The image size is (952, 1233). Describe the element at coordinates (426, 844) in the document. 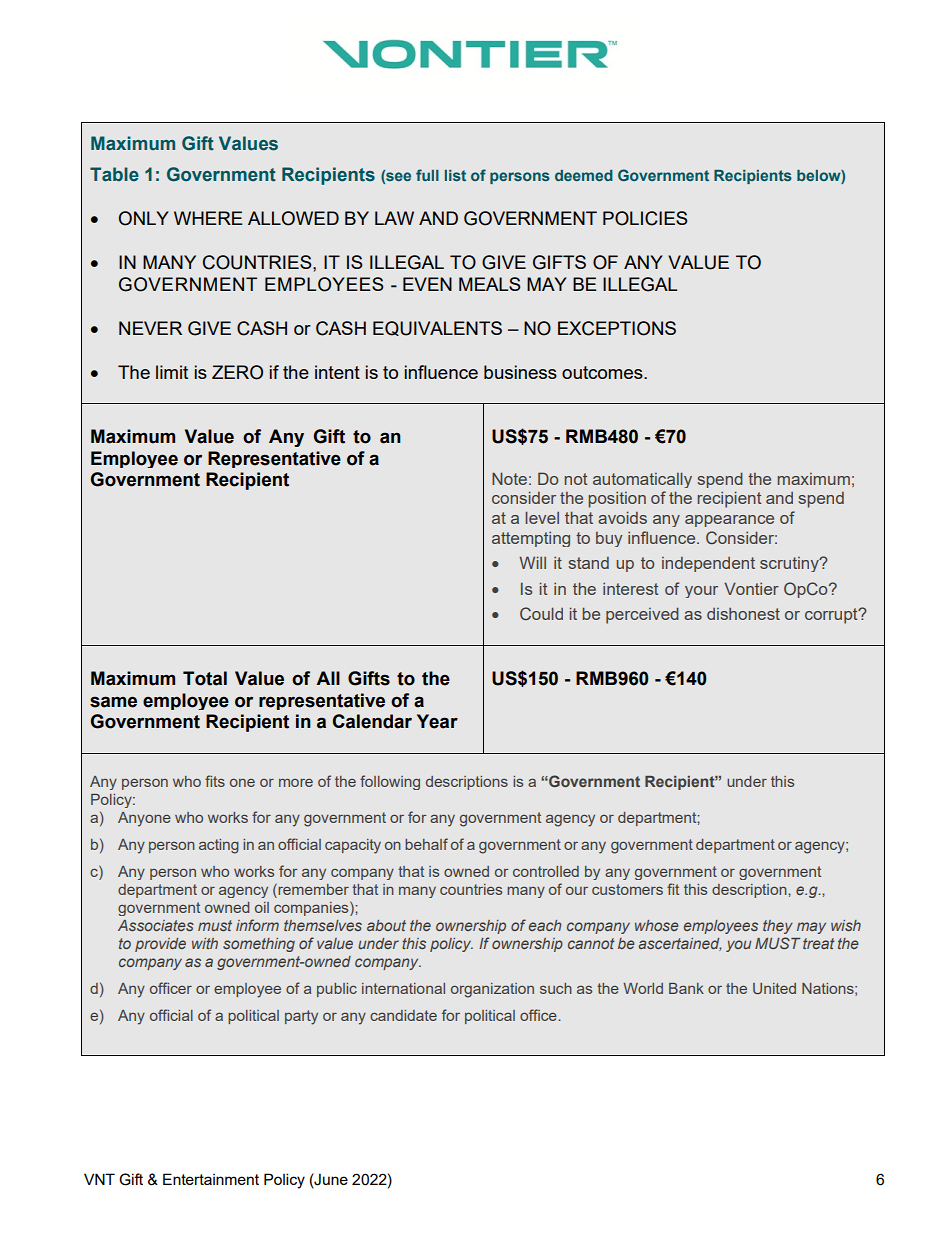

I see `behalf` at that location.
